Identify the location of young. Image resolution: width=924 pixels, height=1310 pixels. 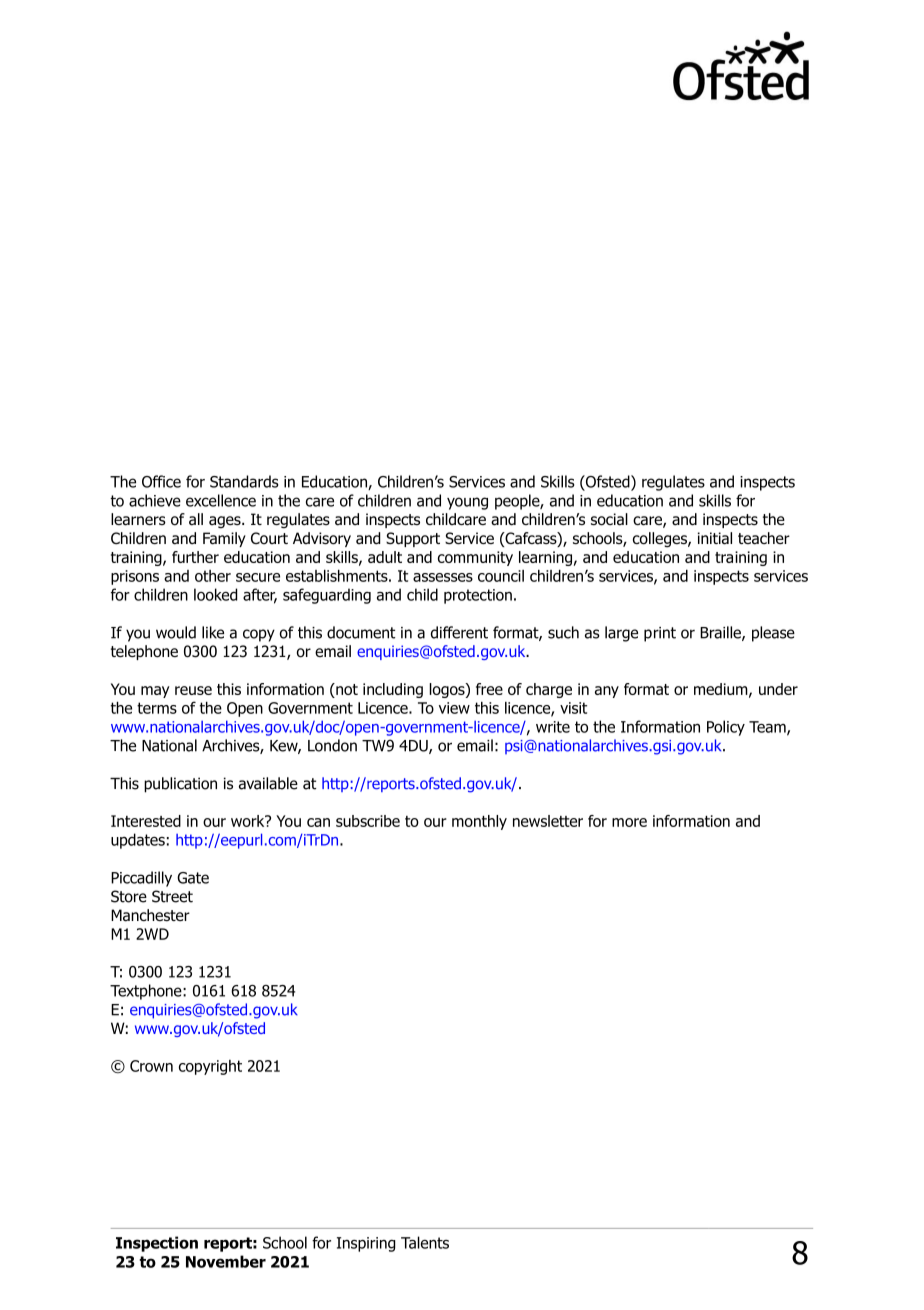
(467, 503).
